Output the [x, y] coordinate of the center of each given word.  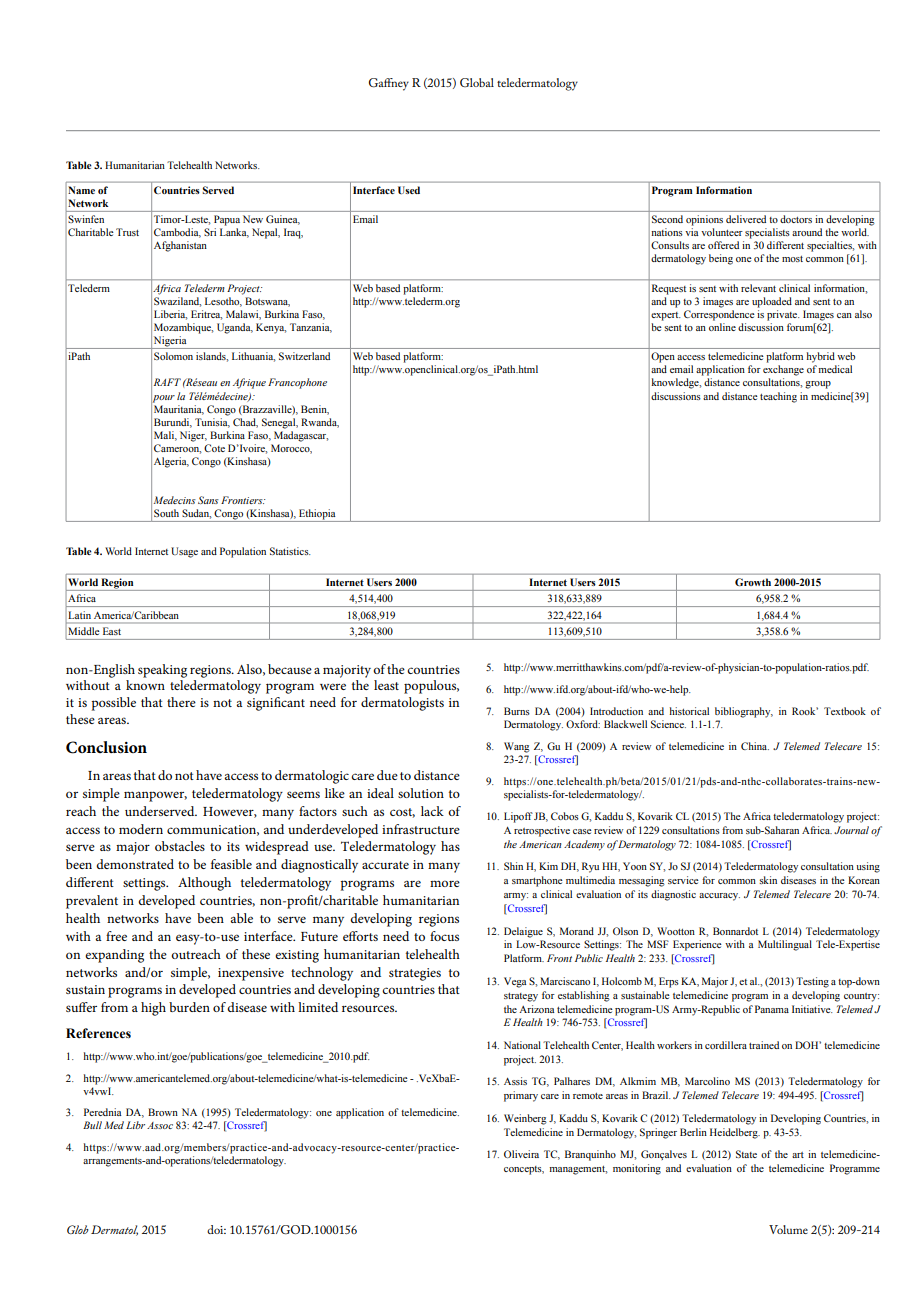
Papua [227, 220]
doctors [796, 219]
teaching [778, 397]
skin [768, 880]
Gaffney [389, 84]
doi [216, 1229]
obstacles [180, 846]
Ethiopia [317, 515]
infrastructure [421, 829]
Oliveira [521, 1154]
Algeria [171, 462]
